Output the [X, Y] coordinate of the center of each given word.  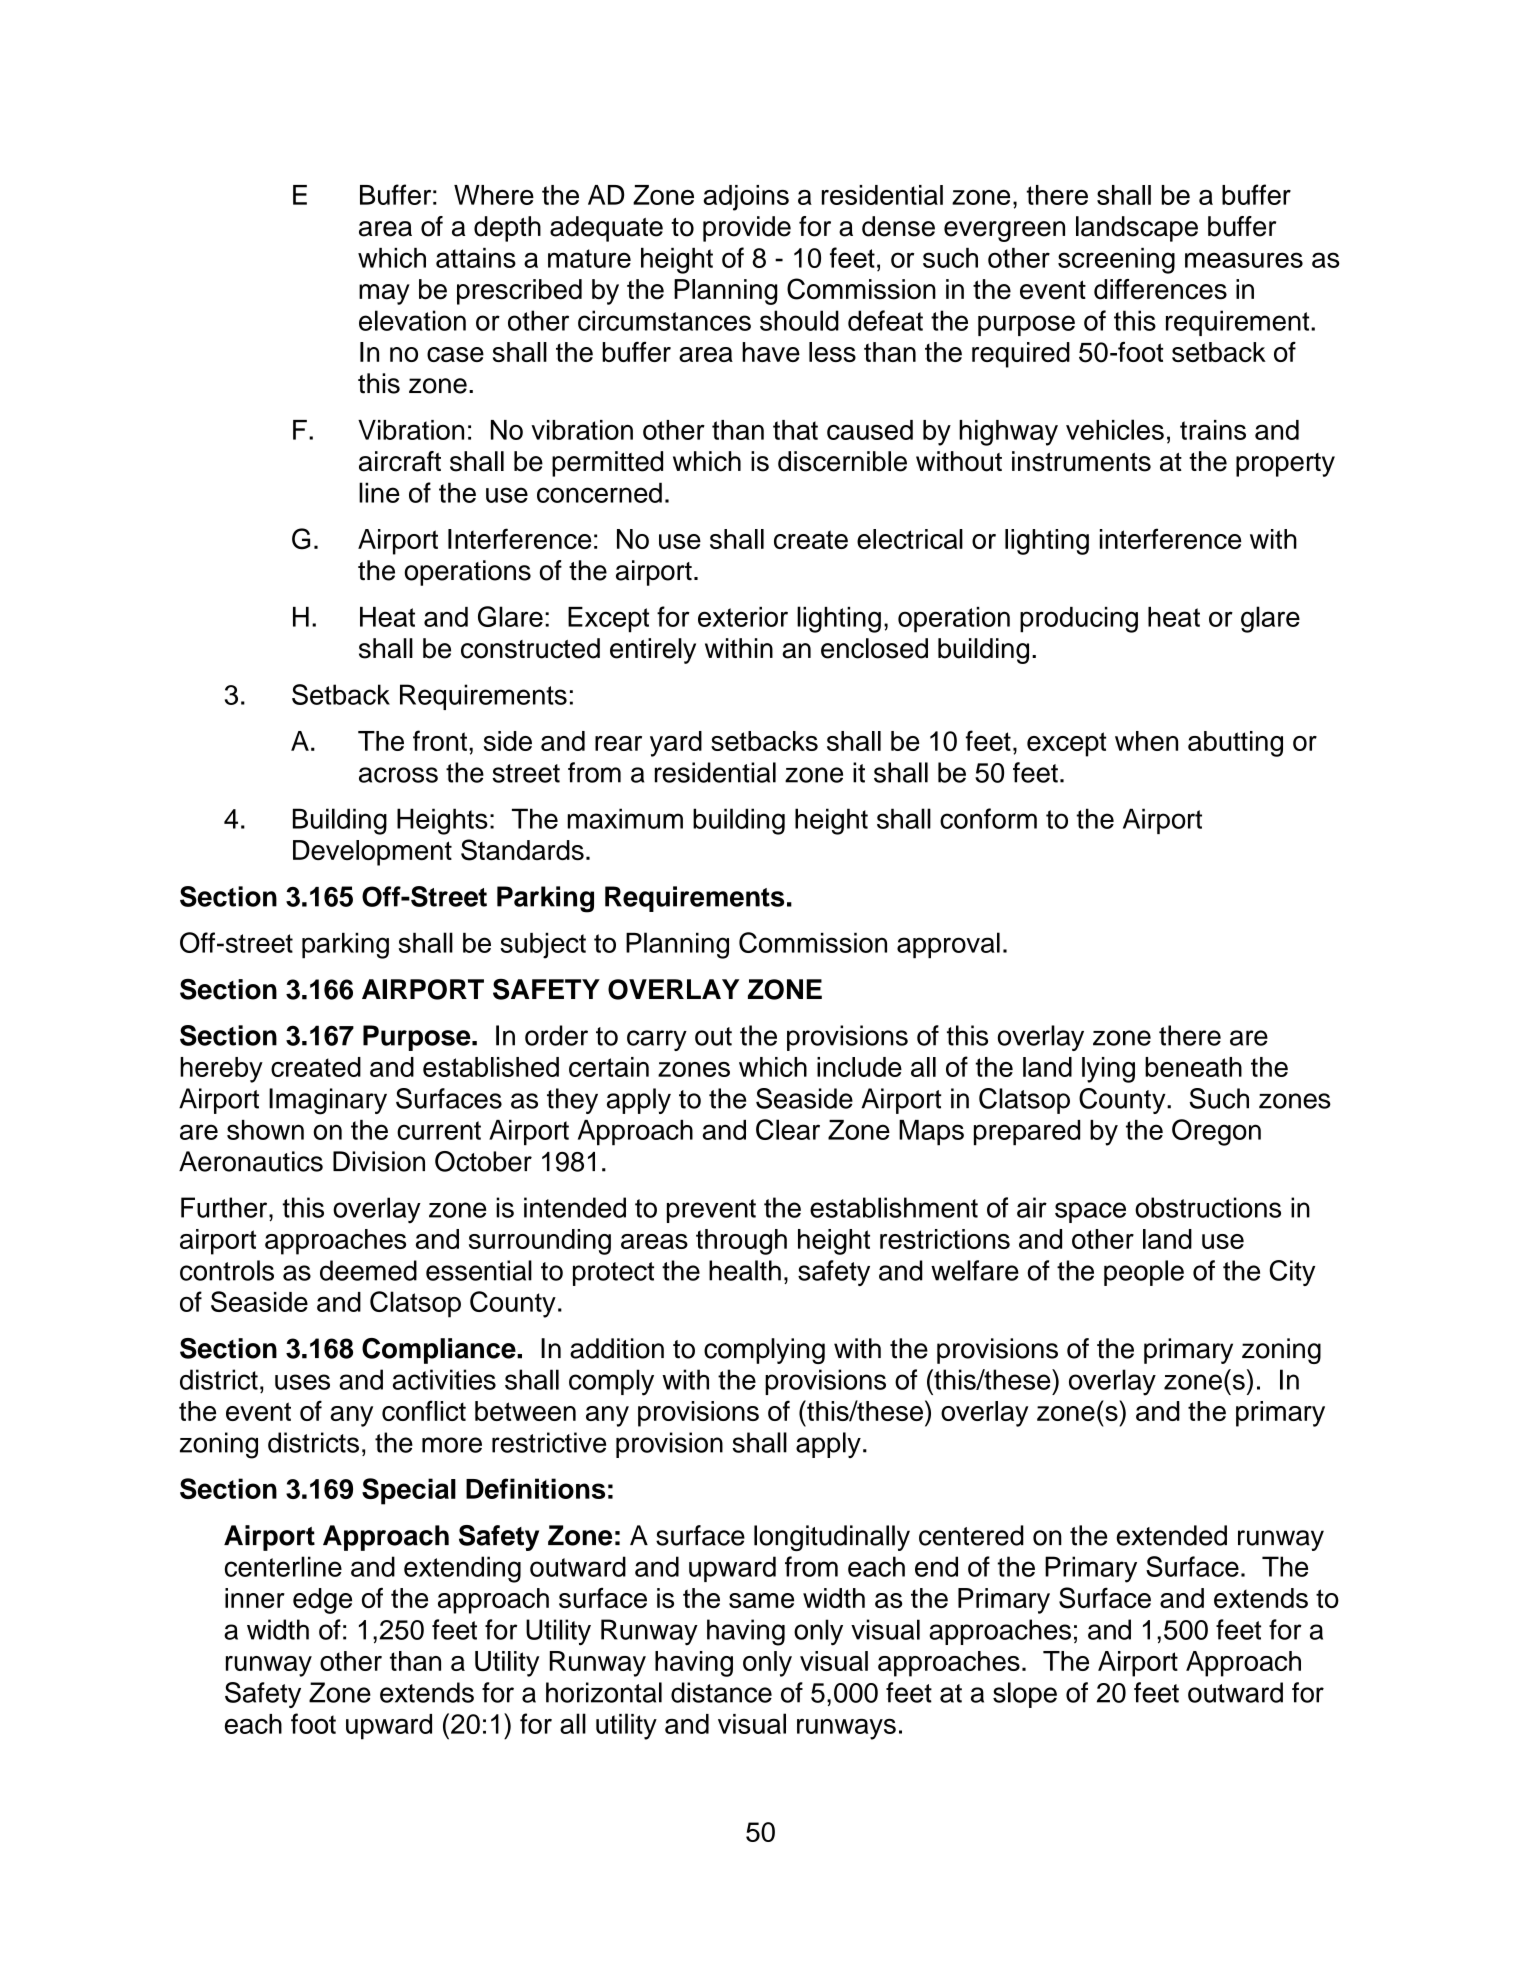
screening [1116, 261]
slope [1025, 1695]
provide [747, 229]
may [384, 294]
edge [322, 1601]
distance [721, 1692]
